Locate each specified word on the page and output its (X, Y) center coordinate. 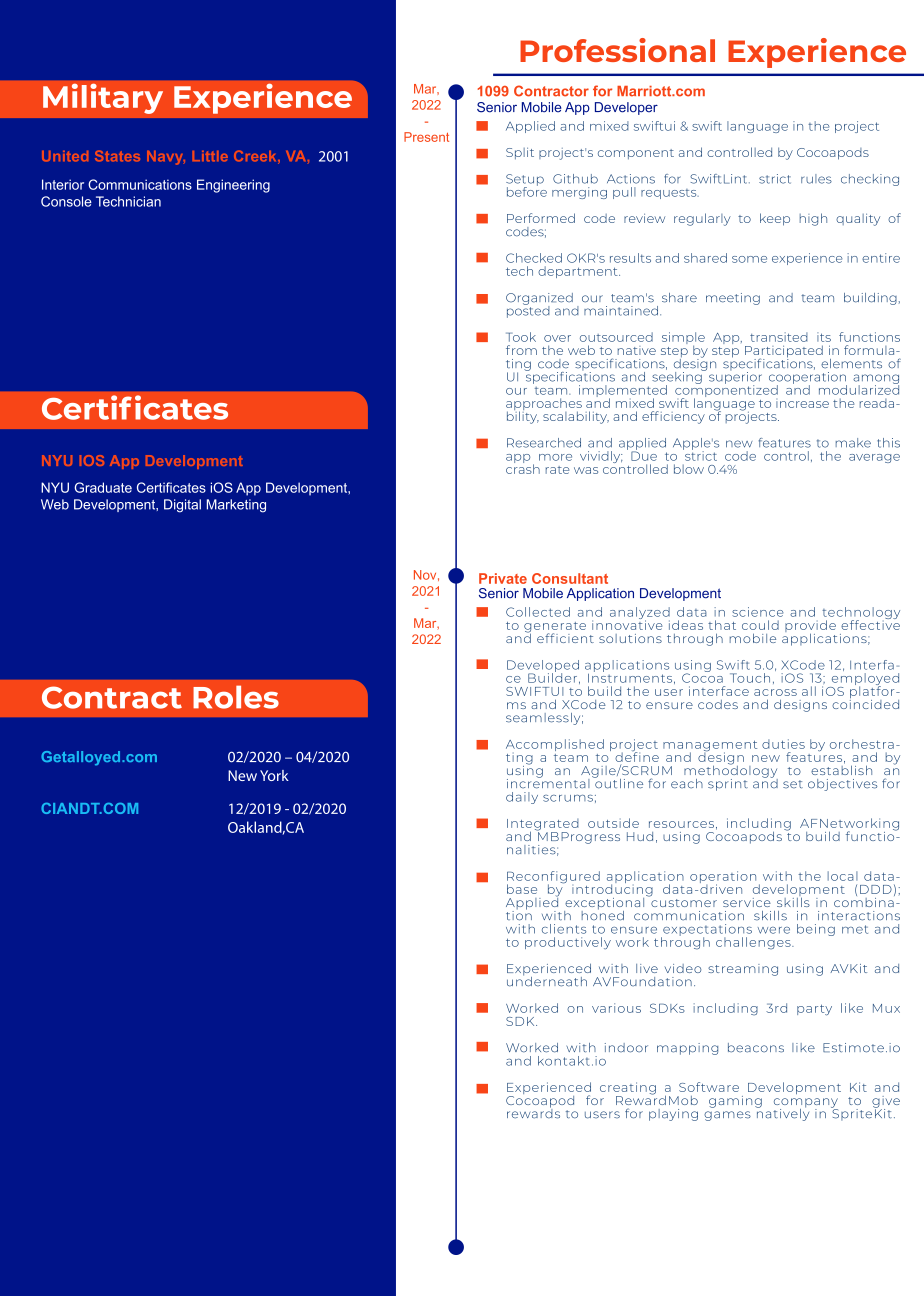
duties (783, 744)
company (806, 1104)
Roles (236, 697)
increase (802, 404)
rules (816, 179)
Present (426, 137)
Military (103, 98)
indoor (626, 1048)
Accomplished (555, 745)
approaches (544, 405)
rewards (533, 1112)
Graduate (103, 487)
